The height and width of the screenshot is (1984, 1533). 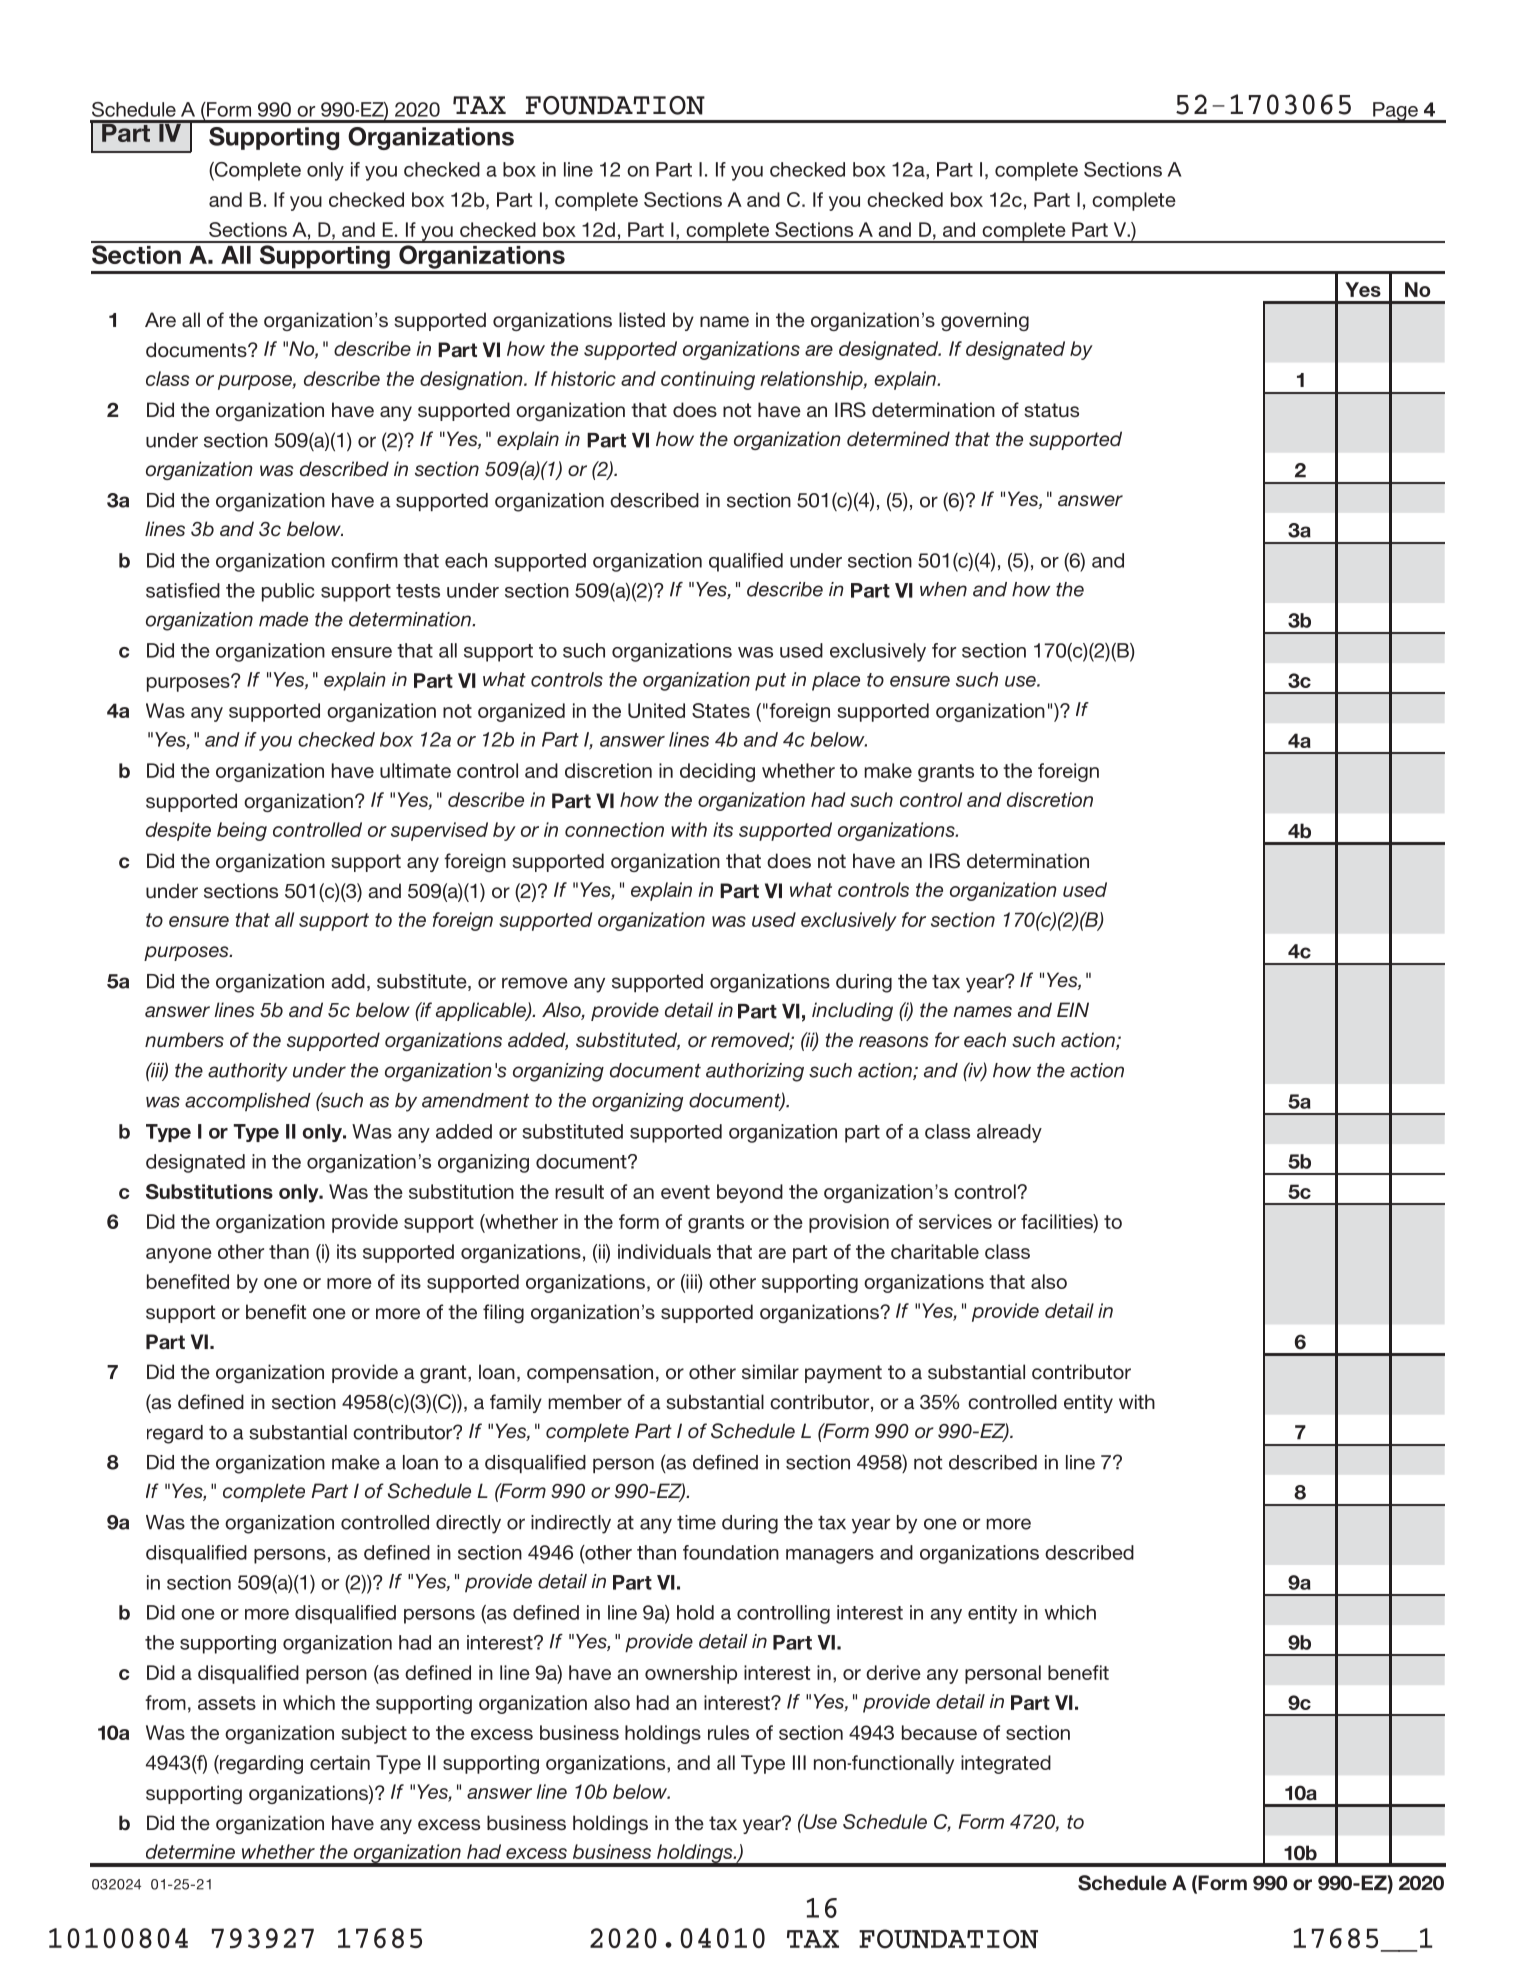 I want to click on integrated, so click(x=1006, y=1764).
